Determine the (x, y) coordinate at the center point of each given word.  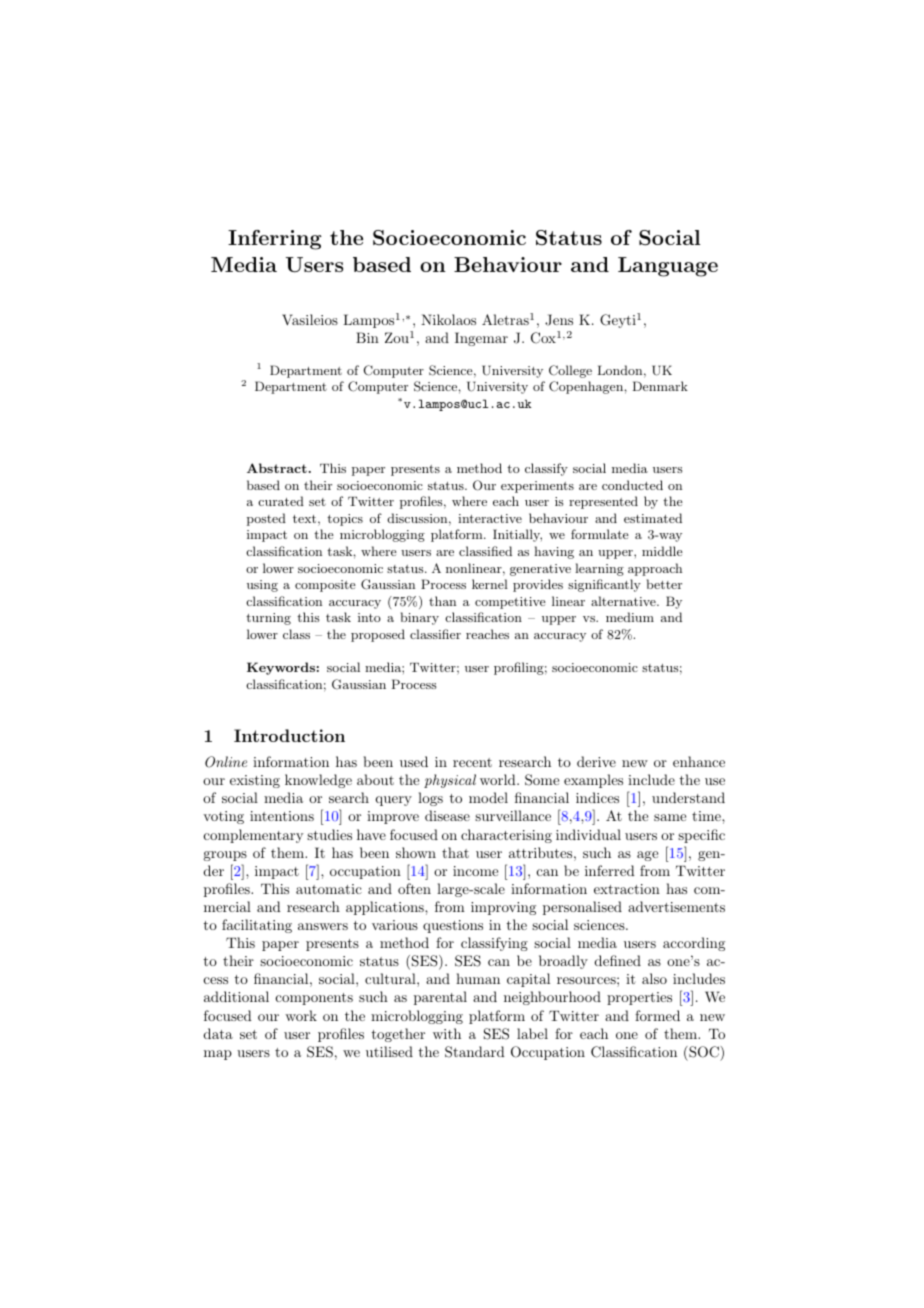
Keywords (281, 668)
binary (420, 618)
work (301, 1015)
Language (668, 267)
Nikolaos (448, 319)
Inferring (275, 240)
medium (630, 617)
